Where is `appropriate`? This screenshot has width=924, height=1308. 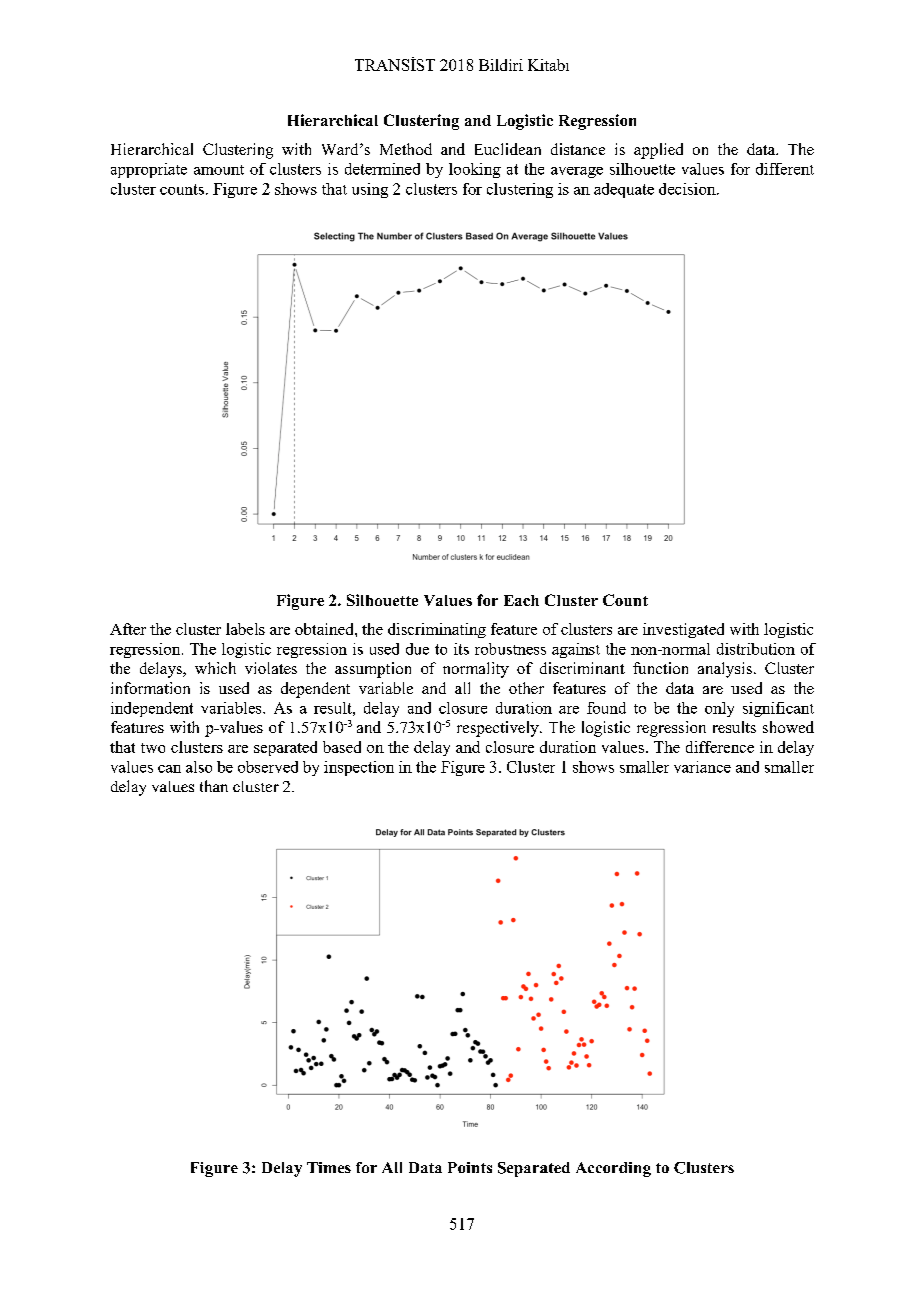
appropriate is located at coordinates (149, 170).
